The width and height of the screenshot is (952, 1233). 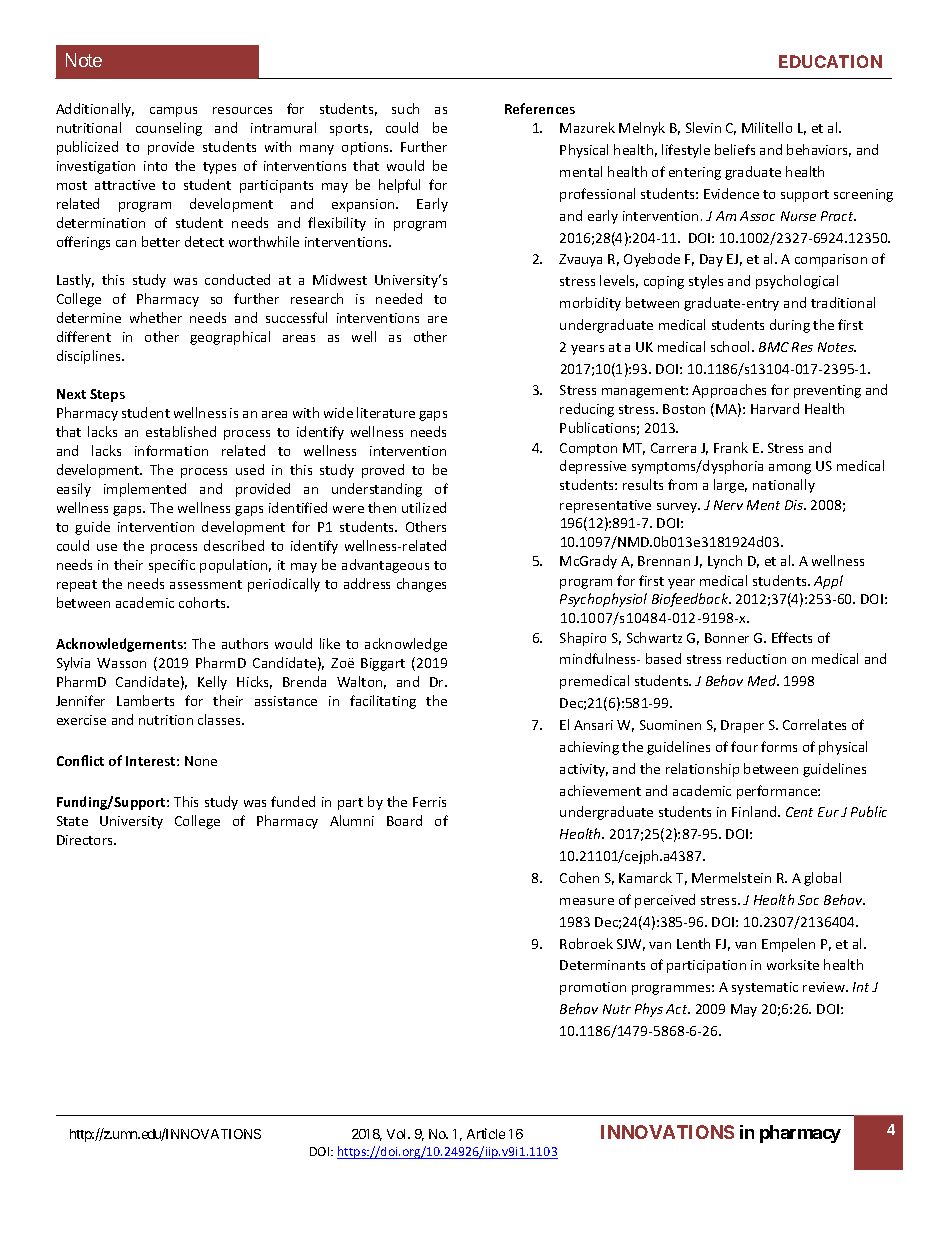 I want to click on Directors, so click(x=86, y=840).
